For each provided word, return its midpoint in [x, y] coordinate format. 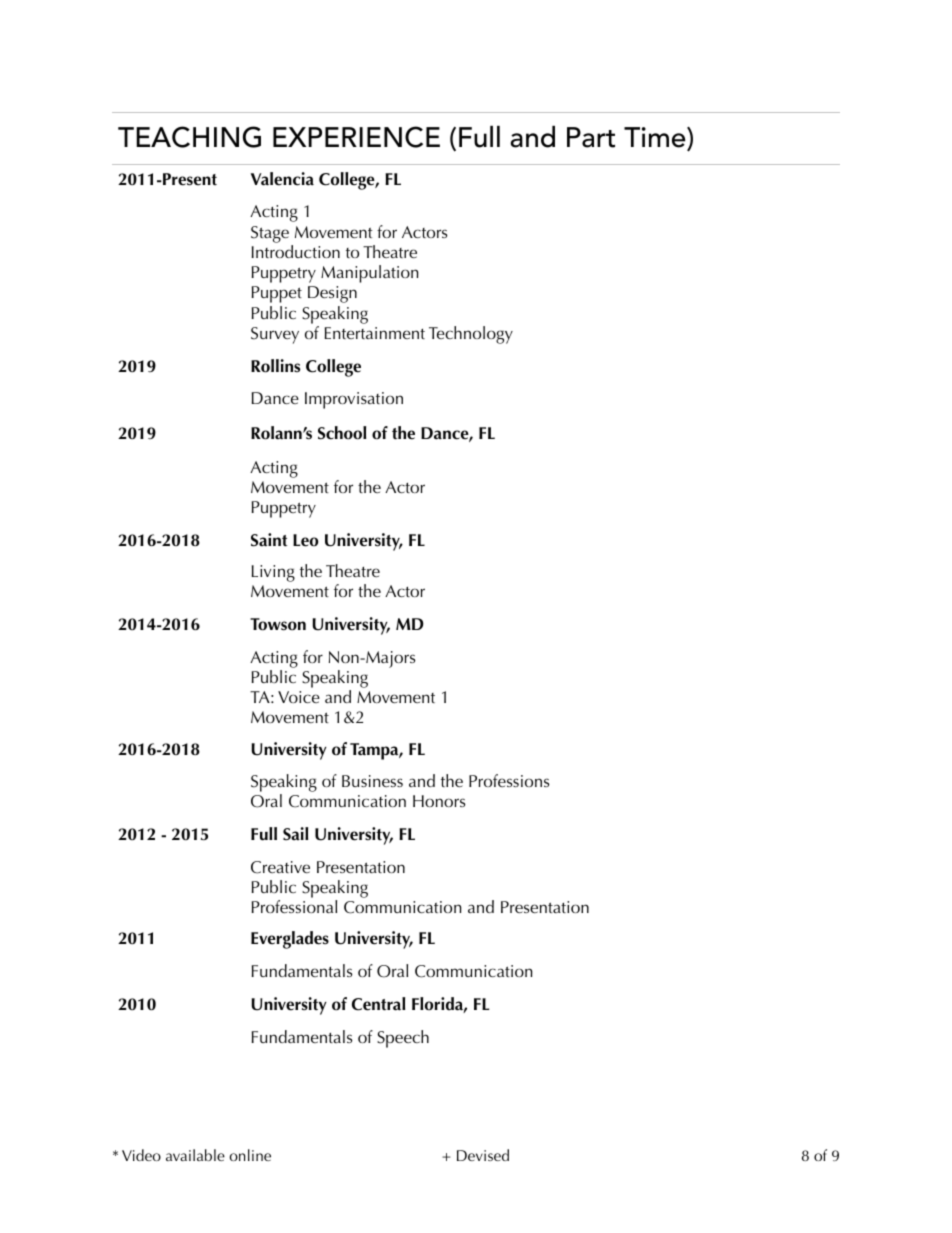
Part [591, 137]
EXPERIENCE [356, 137]
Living [273, 573]
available [195, 1155]
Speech [403, 1039]
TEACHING [189, 137]
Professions [509, 780]
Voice [299, 697]
